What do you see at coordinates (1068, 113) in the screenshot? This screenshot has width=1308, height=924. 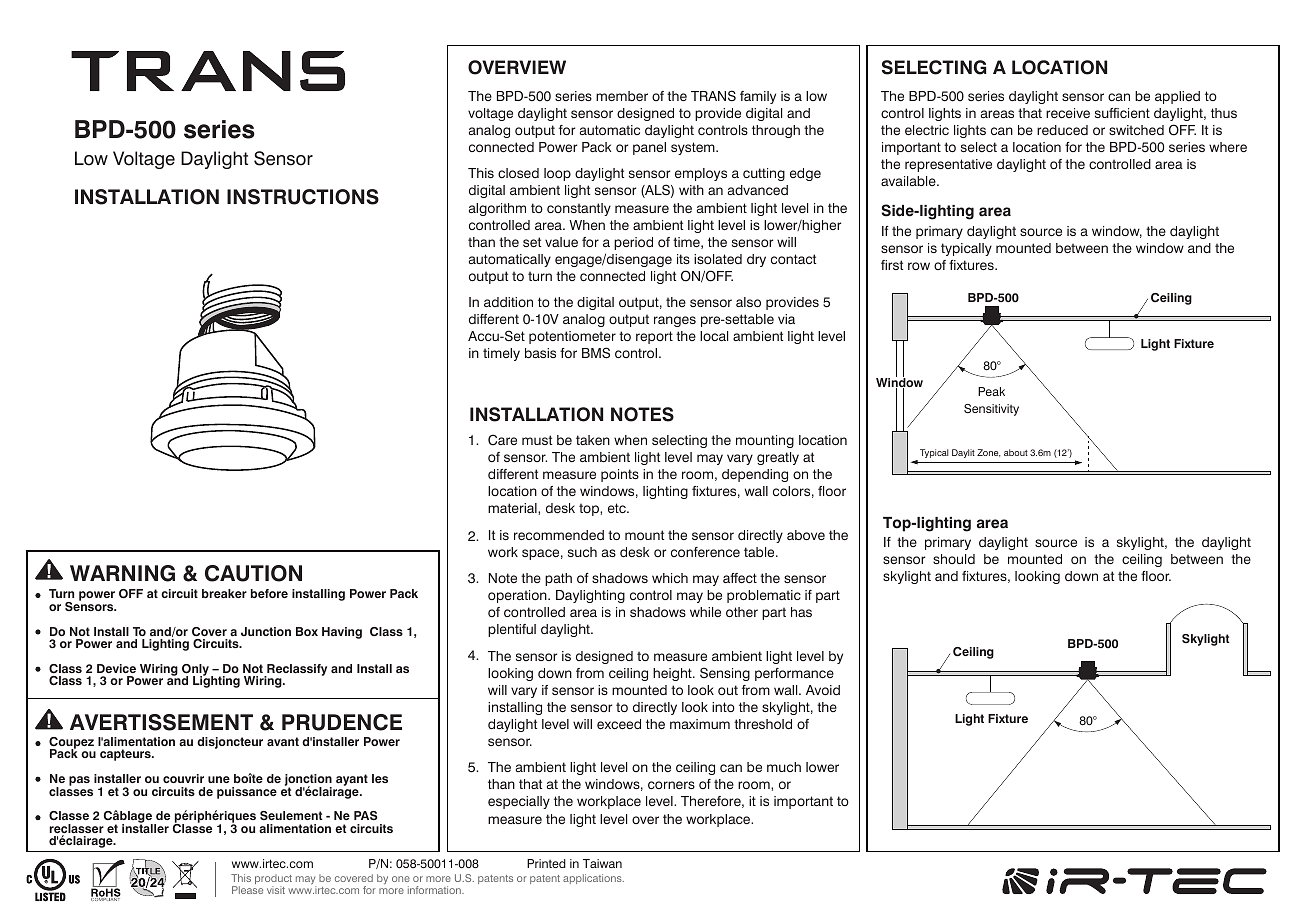 I see `receive` at bounding box center [1068, 113].
